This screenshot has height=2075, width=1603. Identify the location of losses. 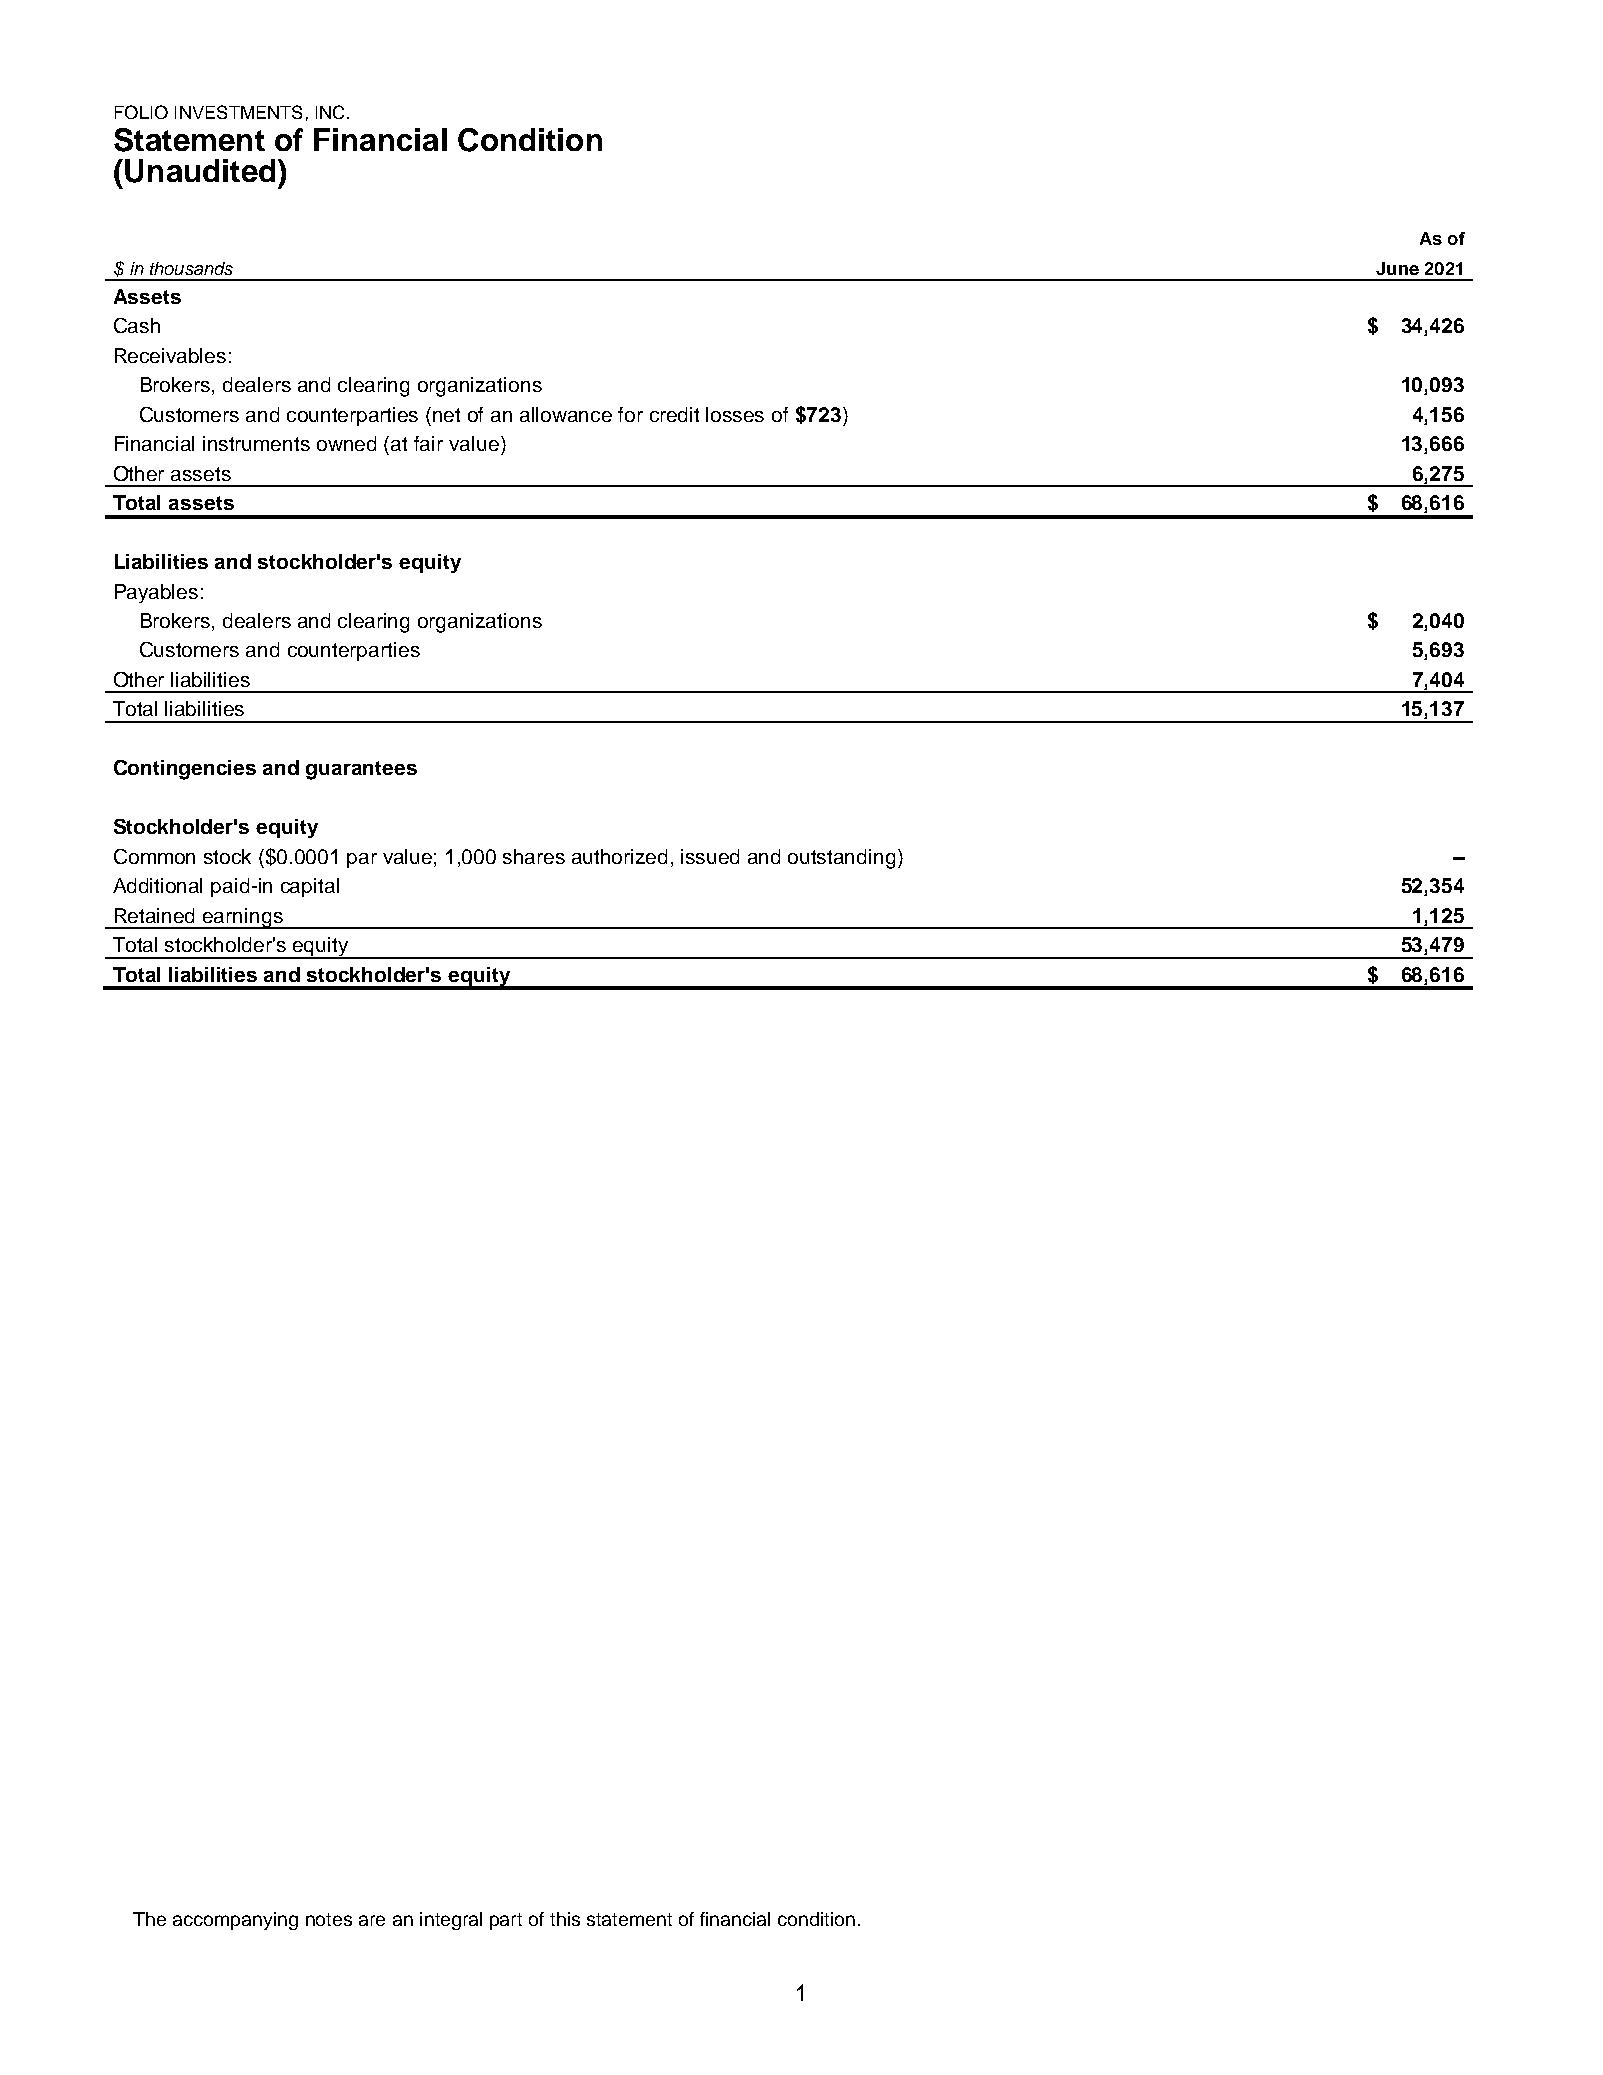
(735, 414).
